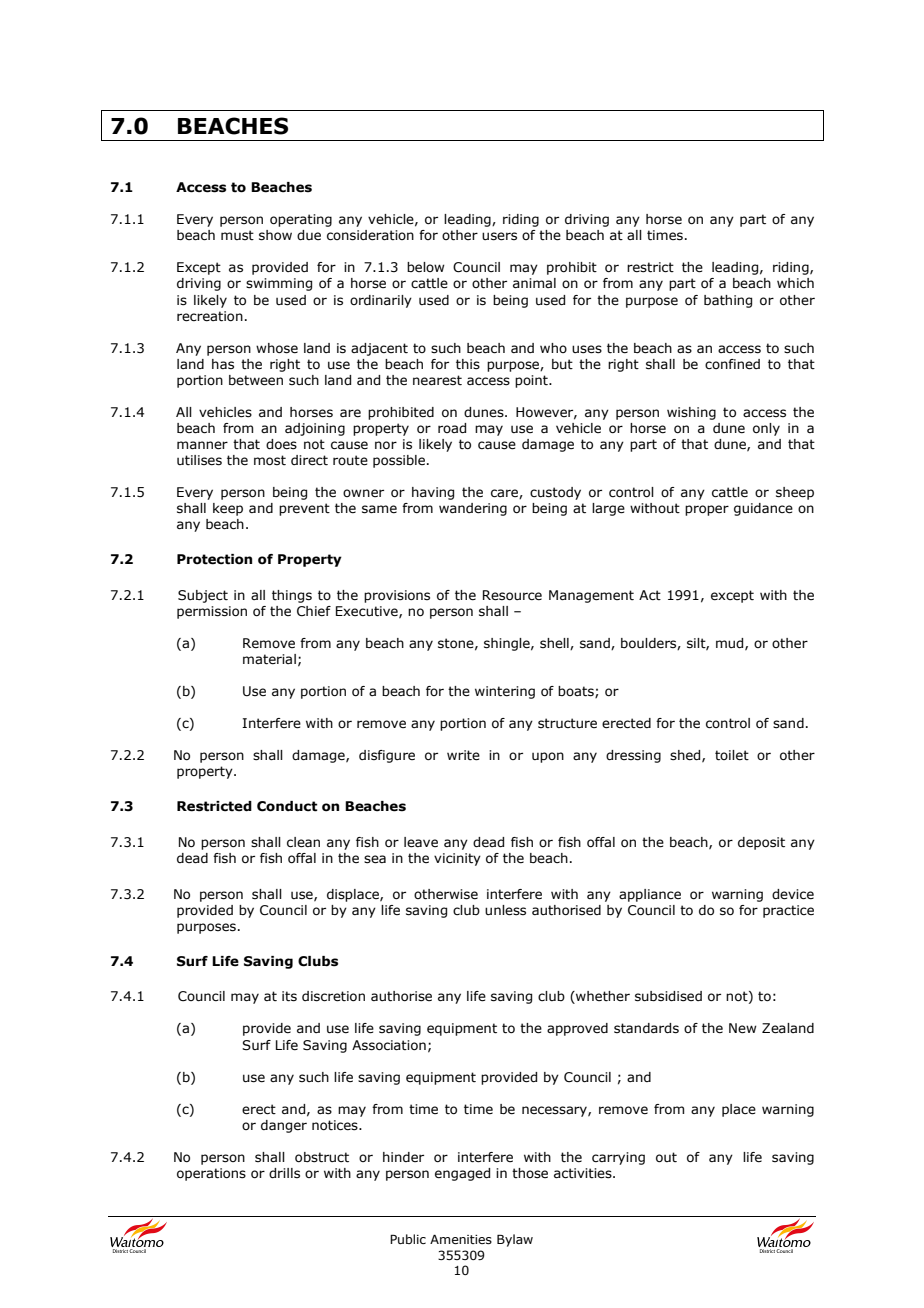 The height and width of the image is (1308, 924). What do you see at coordinates (499, 236) in the image?
I see `users` at bounding box center [499, 236].
